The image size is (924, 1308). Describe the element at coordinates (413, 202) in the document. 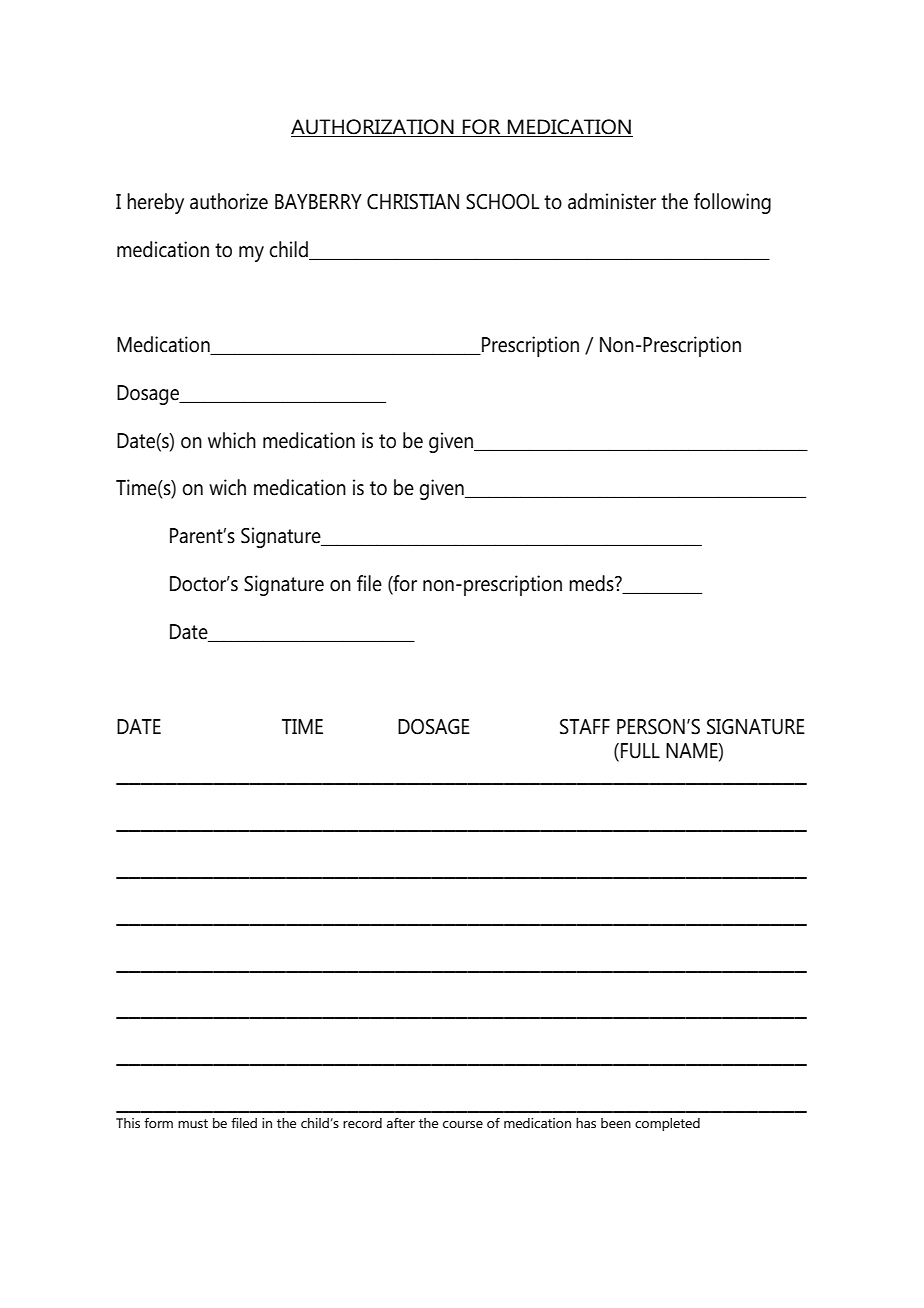

I see `CHRISTIAN` at that location.
